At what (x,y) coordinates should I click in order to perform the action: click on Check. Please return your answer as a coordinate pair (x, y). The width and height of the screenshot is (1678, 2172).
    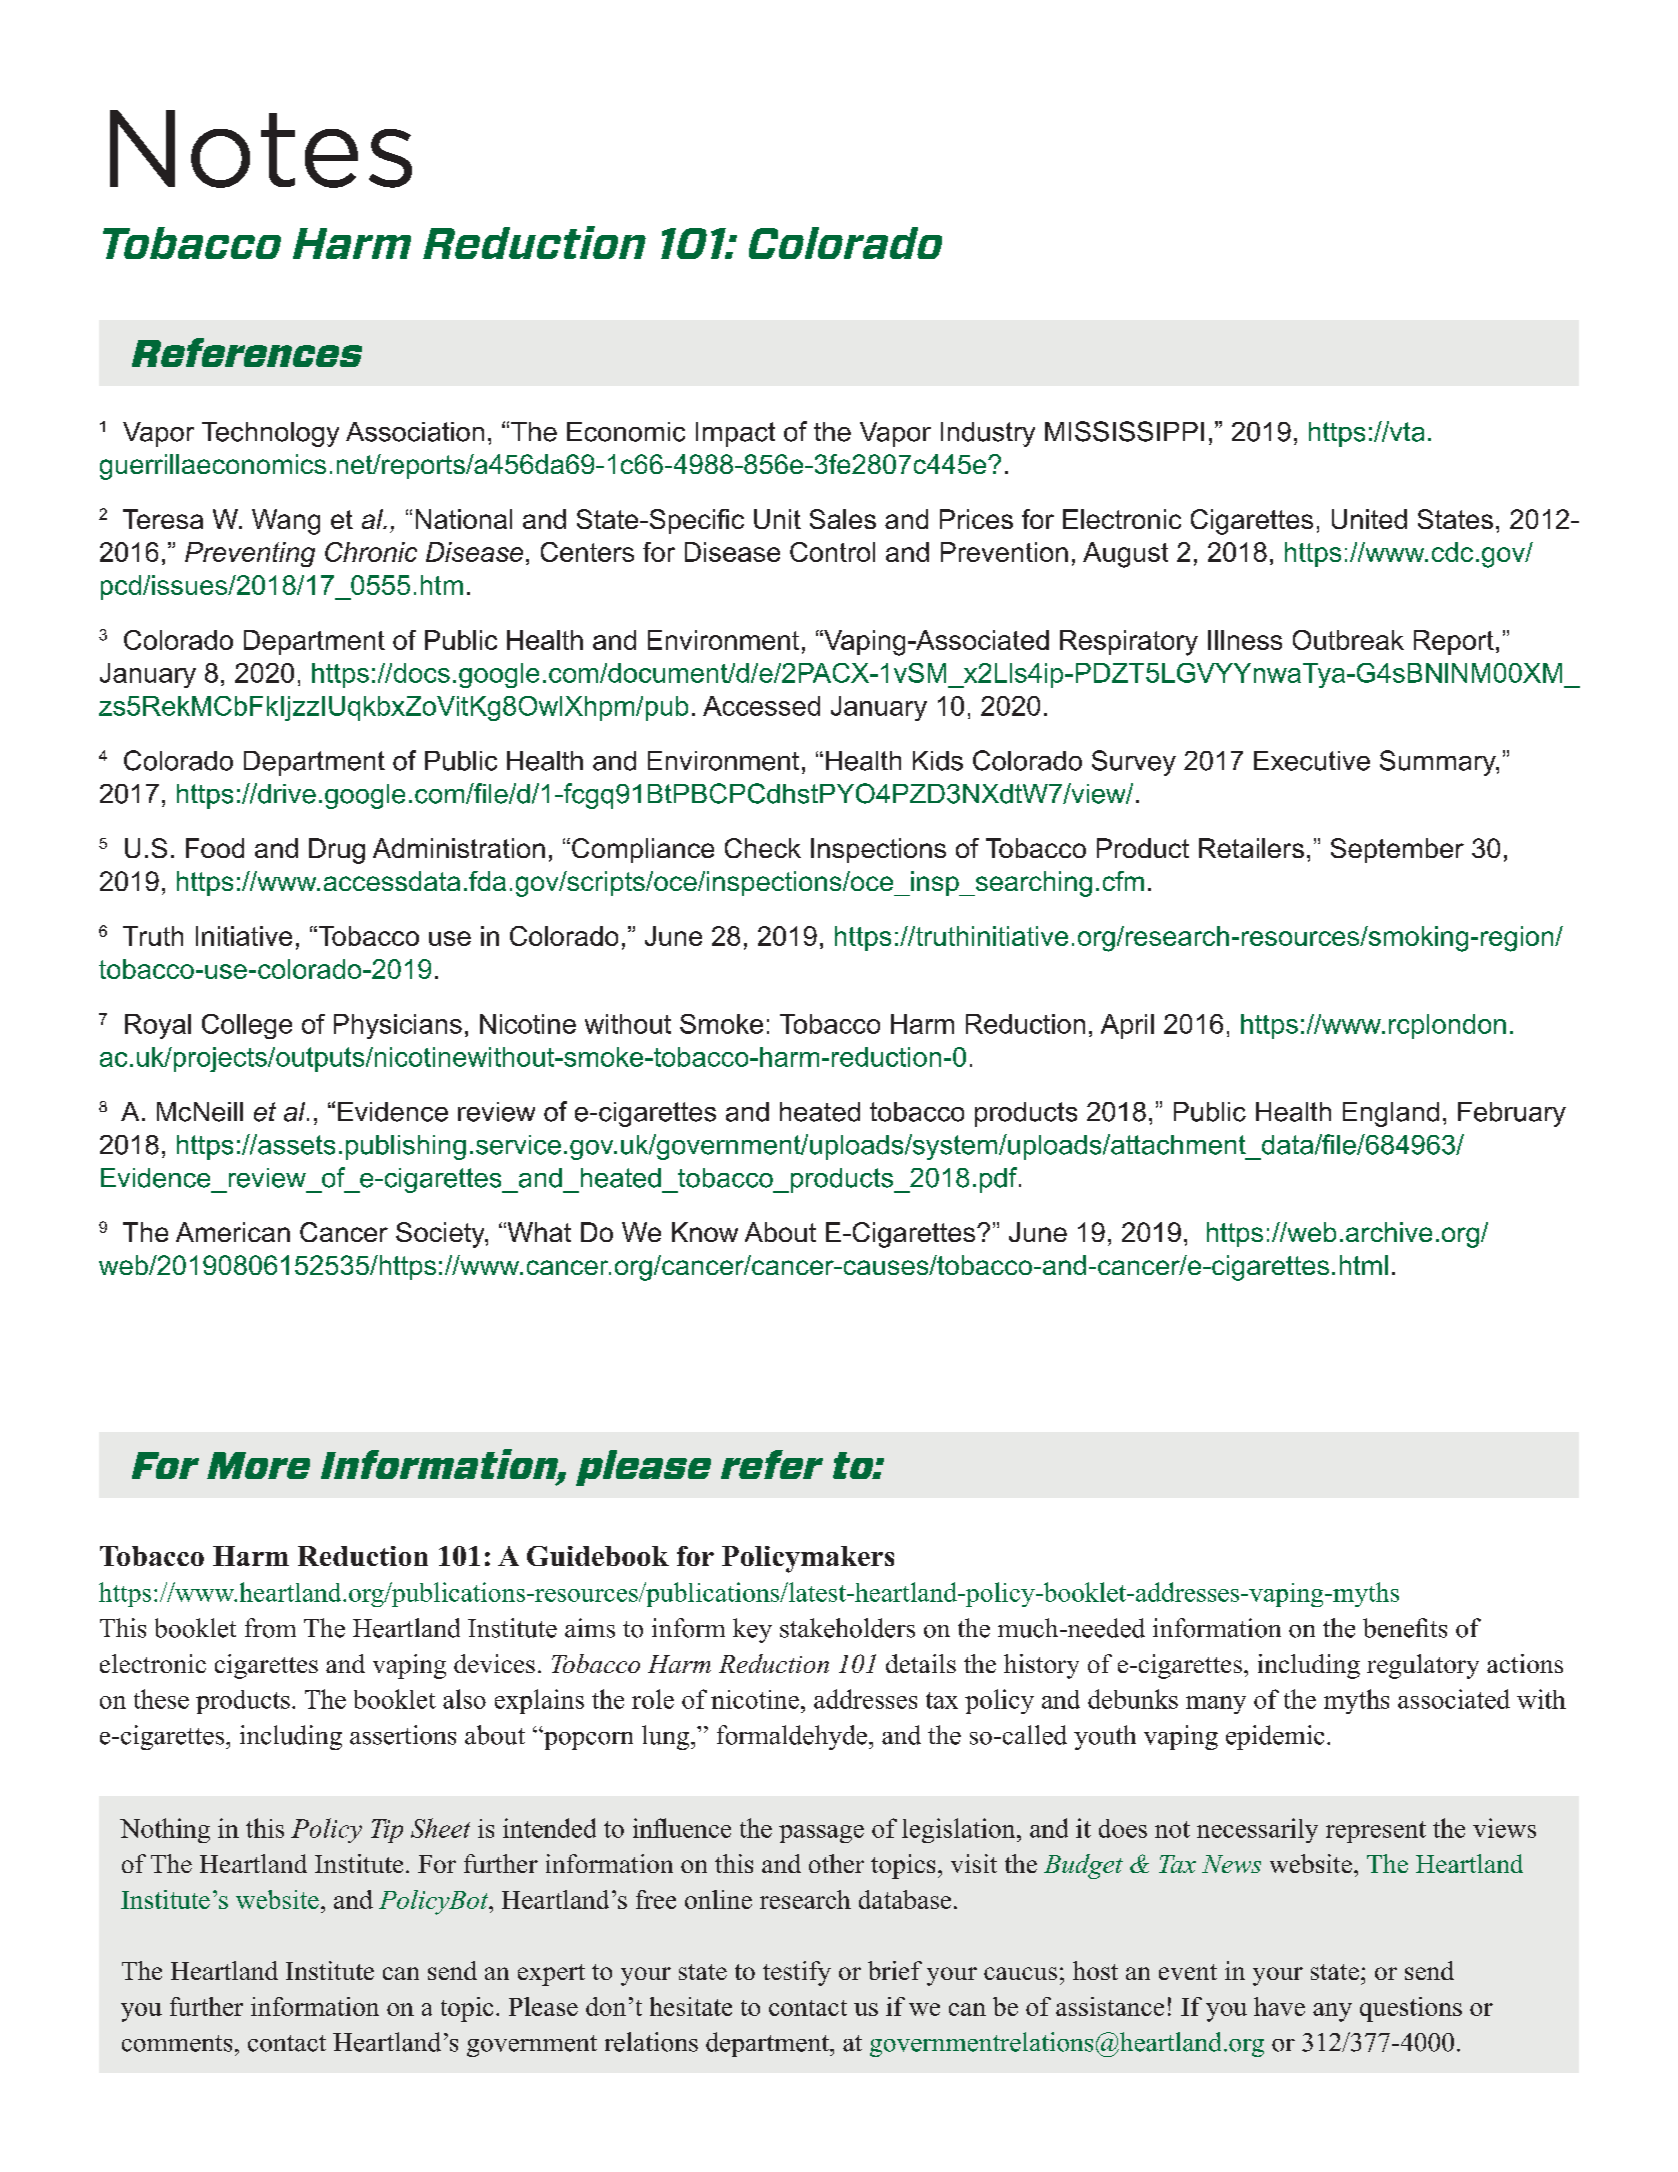
    Looking at the image, I should click on (763, 848).
